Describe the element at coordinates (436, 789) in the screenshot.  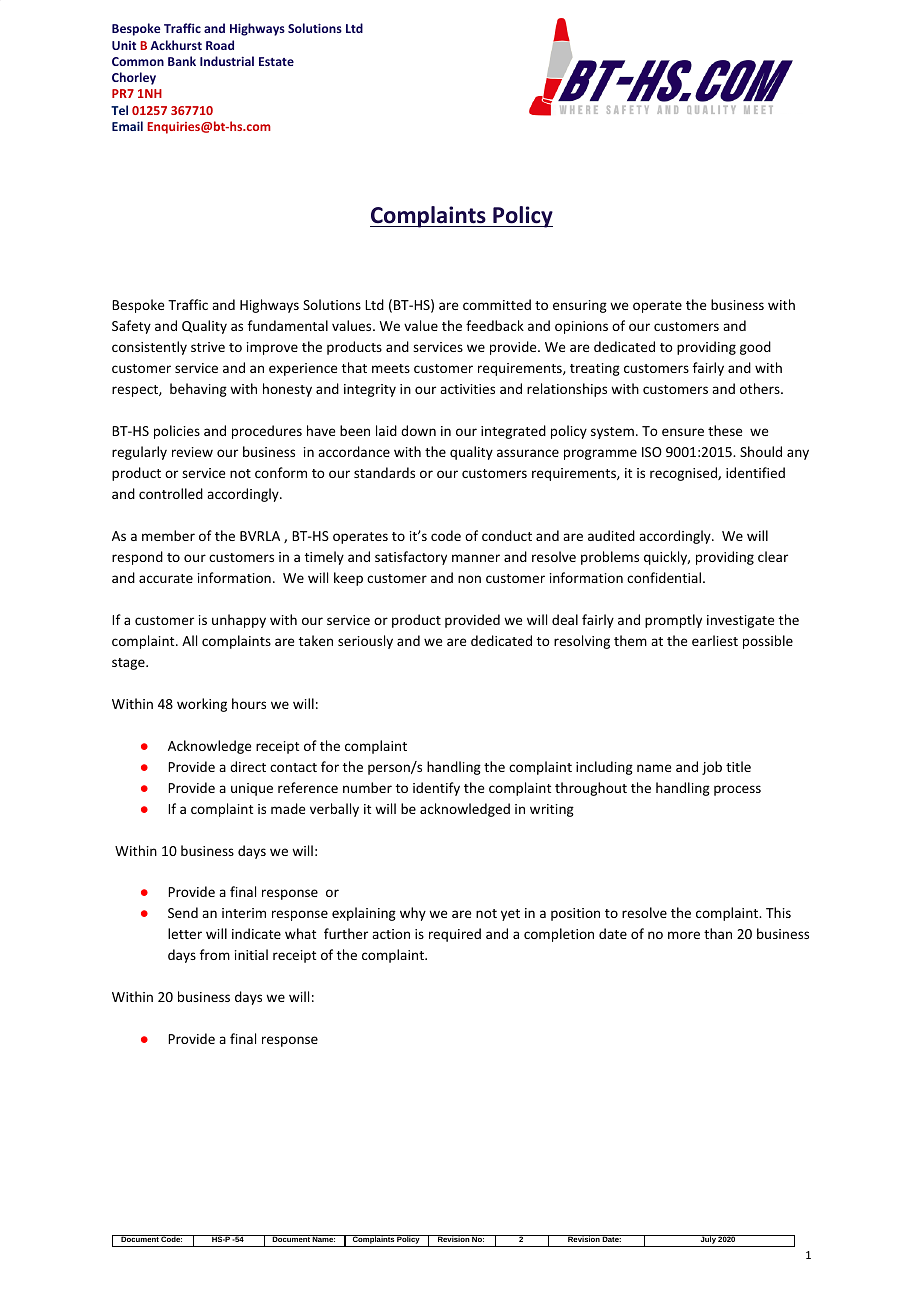
I see `identify` at that location.
